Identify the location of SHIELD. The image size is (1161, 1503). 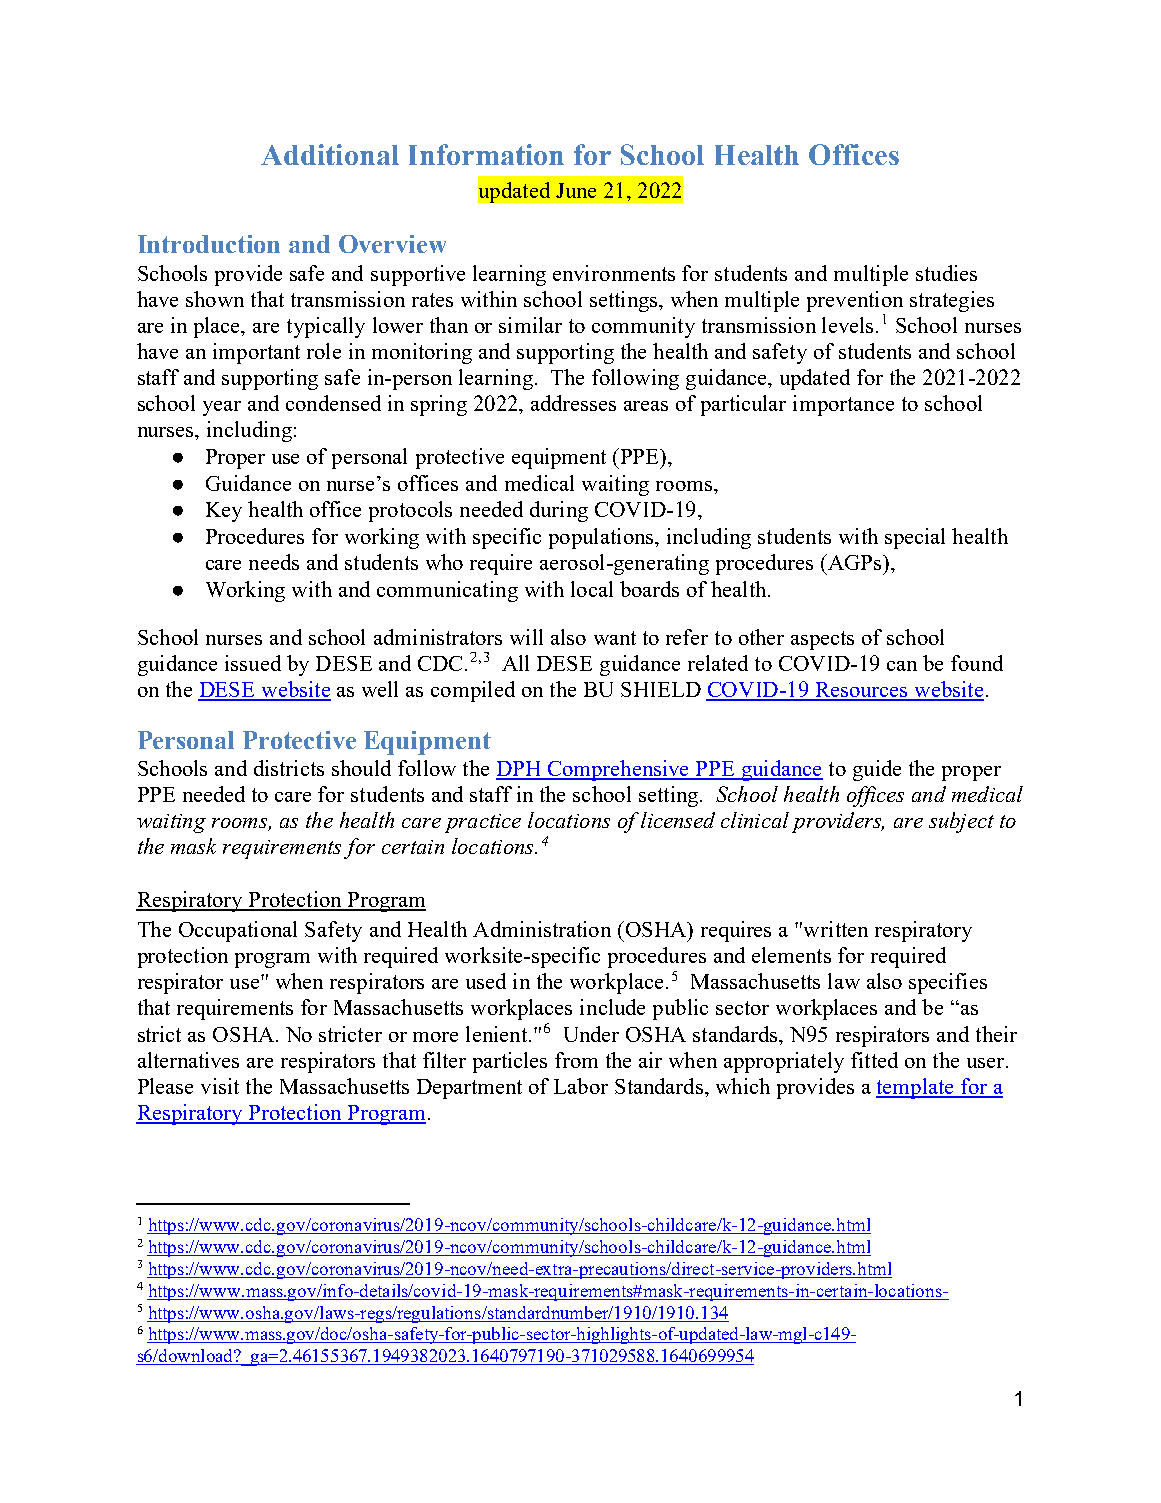
(661, 689).
